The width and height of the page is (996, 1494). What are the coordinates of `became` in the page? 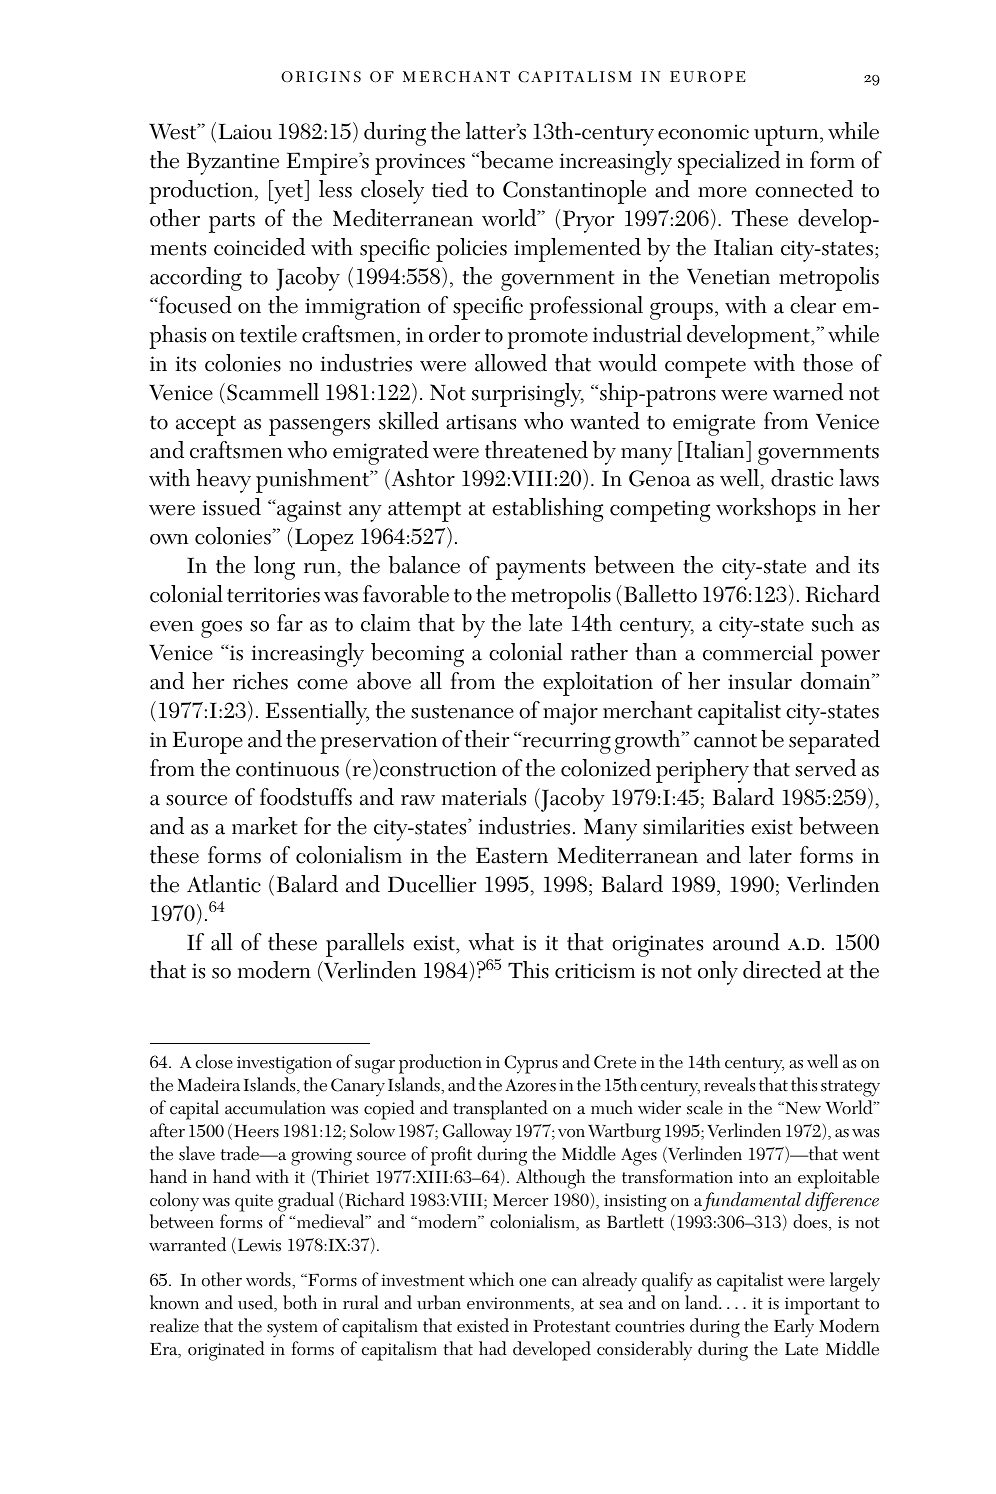 It's located at (515, 160).
